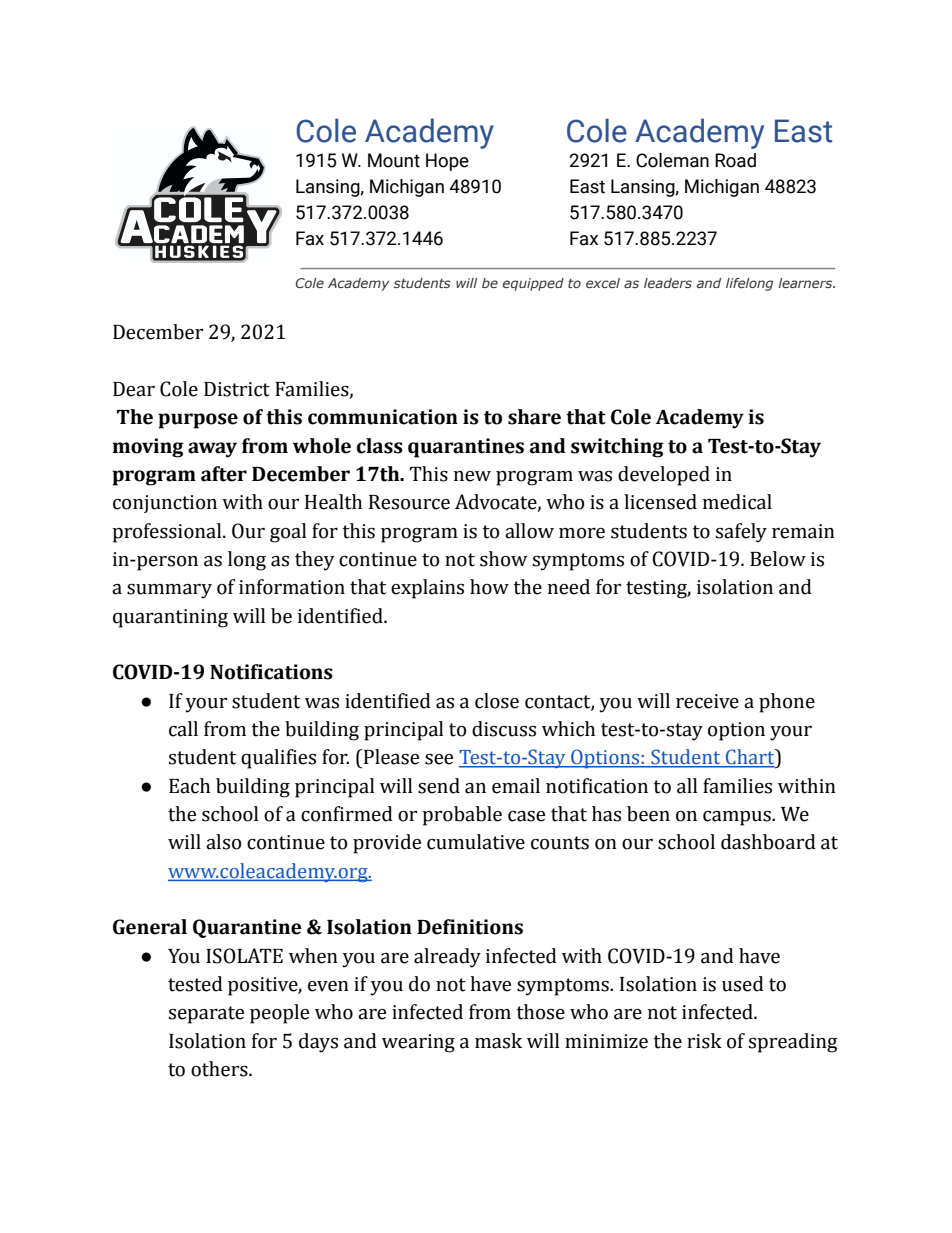 This page has height=1233, width=952. What do you see at coordinates (447, 162) in the page?
I see `Hope` at bounding box center [447, 162].
